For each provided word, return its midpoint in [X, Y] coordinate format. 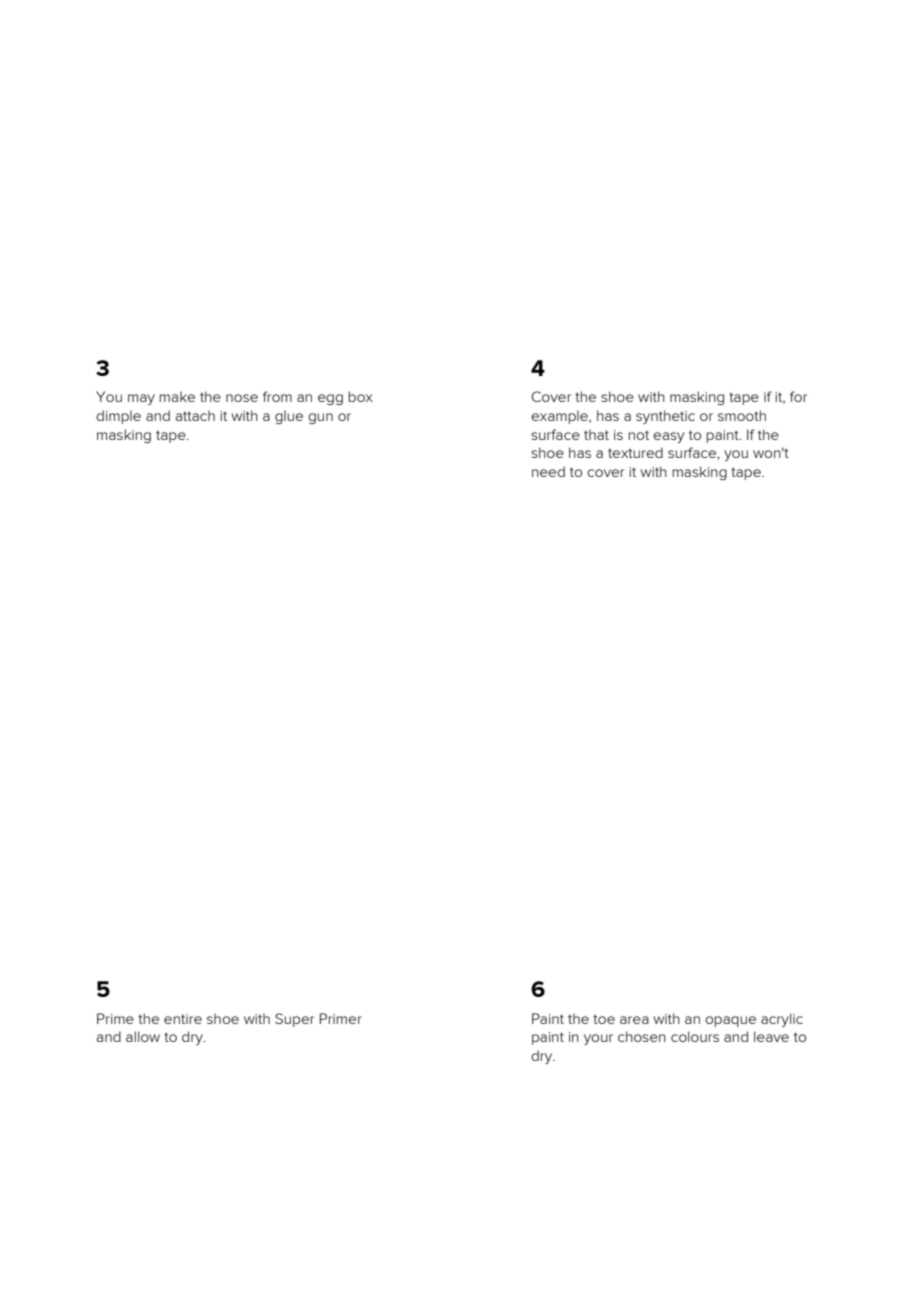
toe [604, 1019]
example [560, 417]
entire [183, 1019]
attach [195, 415]
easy [668, 437]
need [548, 471]
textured [635, 452]
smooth [742, 415]
